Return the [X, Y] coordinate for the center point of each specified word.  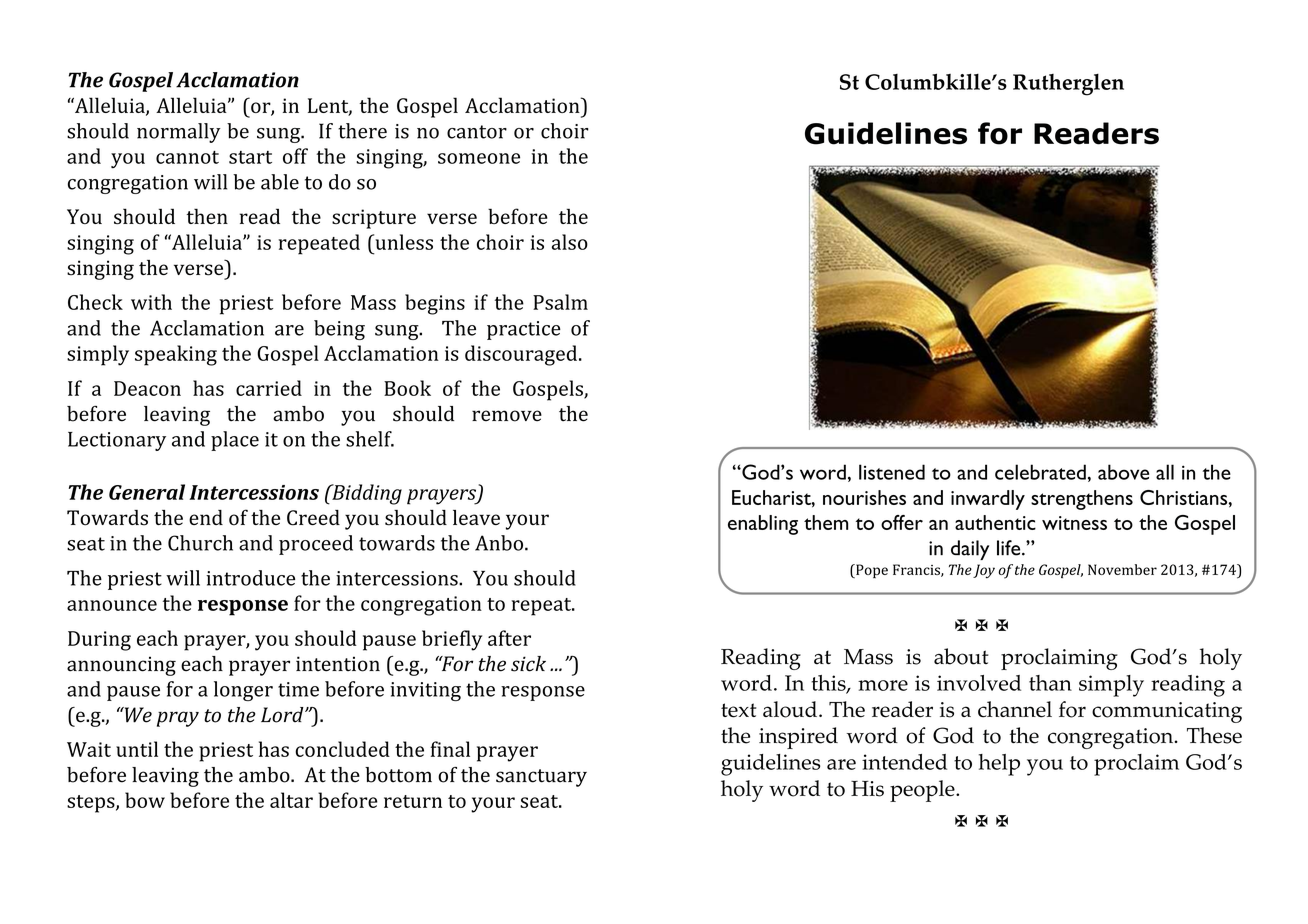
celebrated [1040, 472]
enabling [763, 525]
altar [291, 800]
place [235, 441]
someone [479, 158]
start [250, 157]
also [570, 242]
